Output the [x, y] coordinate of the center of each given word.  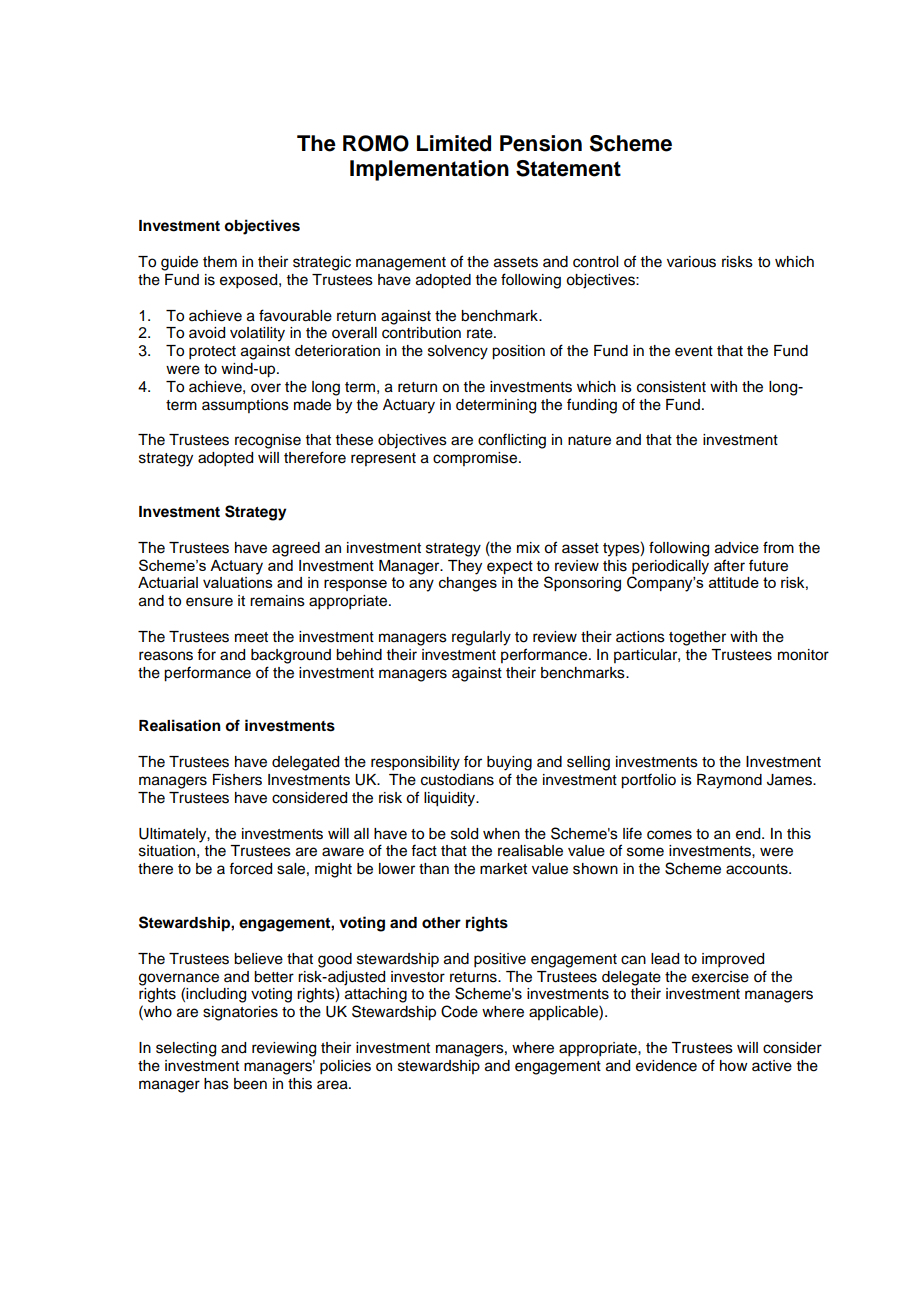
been [250, 1084]
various [691, 262]
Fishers [237, 780]
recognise [268, 441]
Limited [454, 143]
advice [737, 548]
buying [509, 763]
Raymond [729, 781]
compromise [476, 459]
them [220, 262]
